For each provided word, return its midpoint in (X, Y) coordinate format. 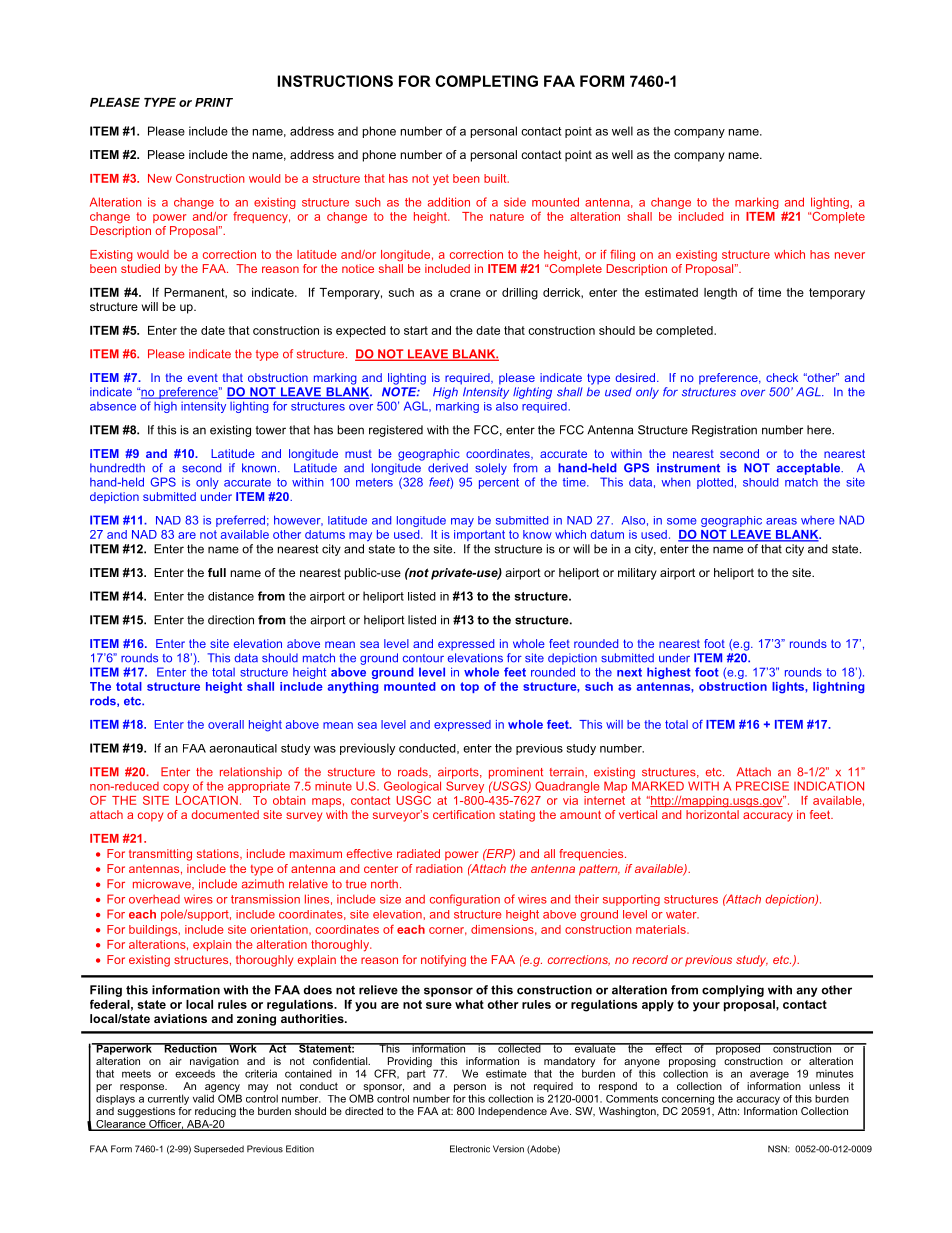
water (682, 914)
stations (219, 854)
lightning (838, 688)
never (850, 255)
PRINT (214, 102)
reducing (215, 1112)
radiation (439, 868)
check (782, 377)
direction (231, 620)
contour (423, 658)
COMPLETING (486, 81)
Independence (512, 1112)
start (416, 330)
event (203, 378)
